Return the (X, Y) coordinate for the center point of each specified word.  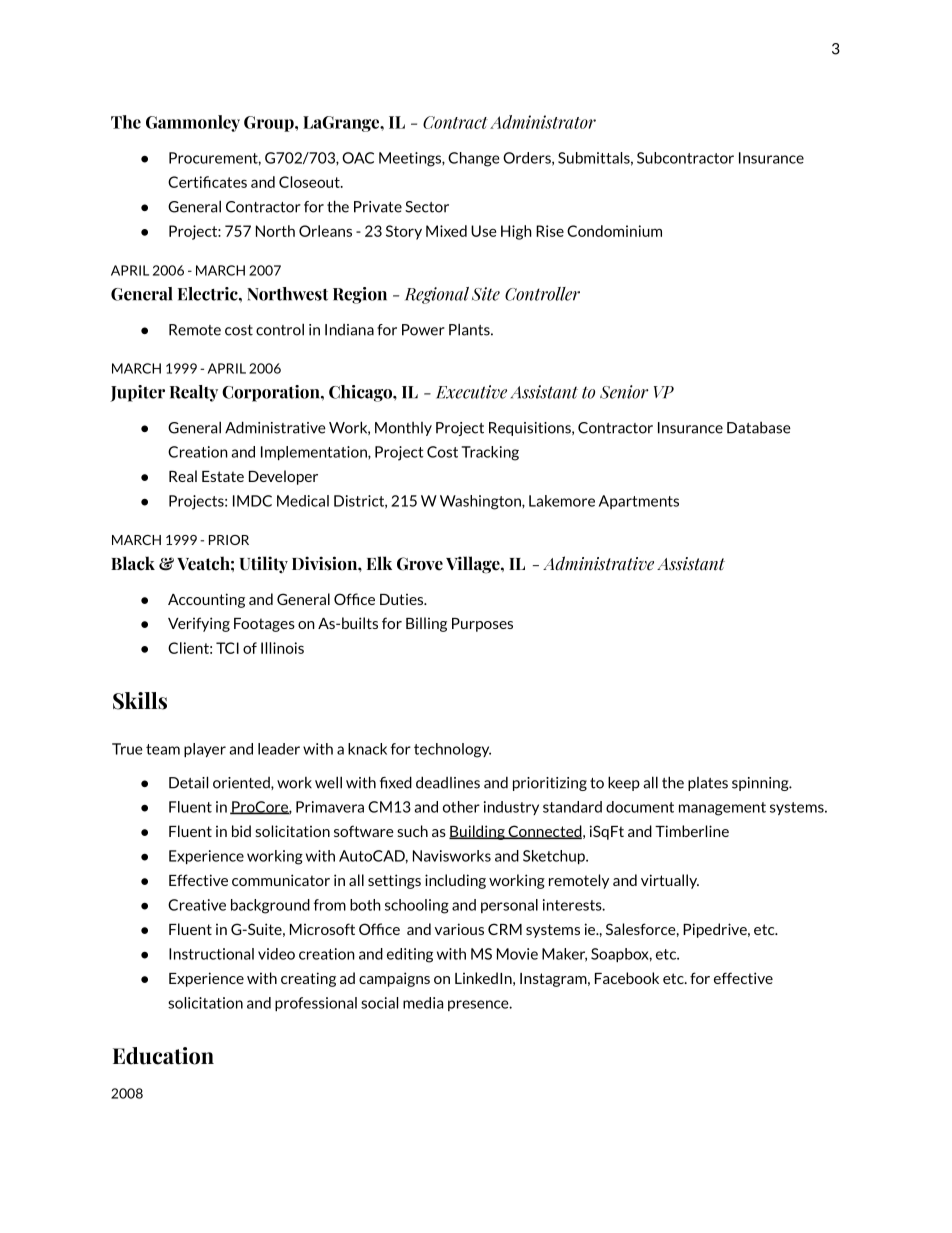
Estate (223, 476)
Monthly (403, 429)
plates (708, 784)
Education (163, 1056)
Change (474, 159)
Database (759, 428)
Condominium (614, 231)
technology (452, 750)
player (205, 750)
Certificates (207, 182)
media (423, 1003)
